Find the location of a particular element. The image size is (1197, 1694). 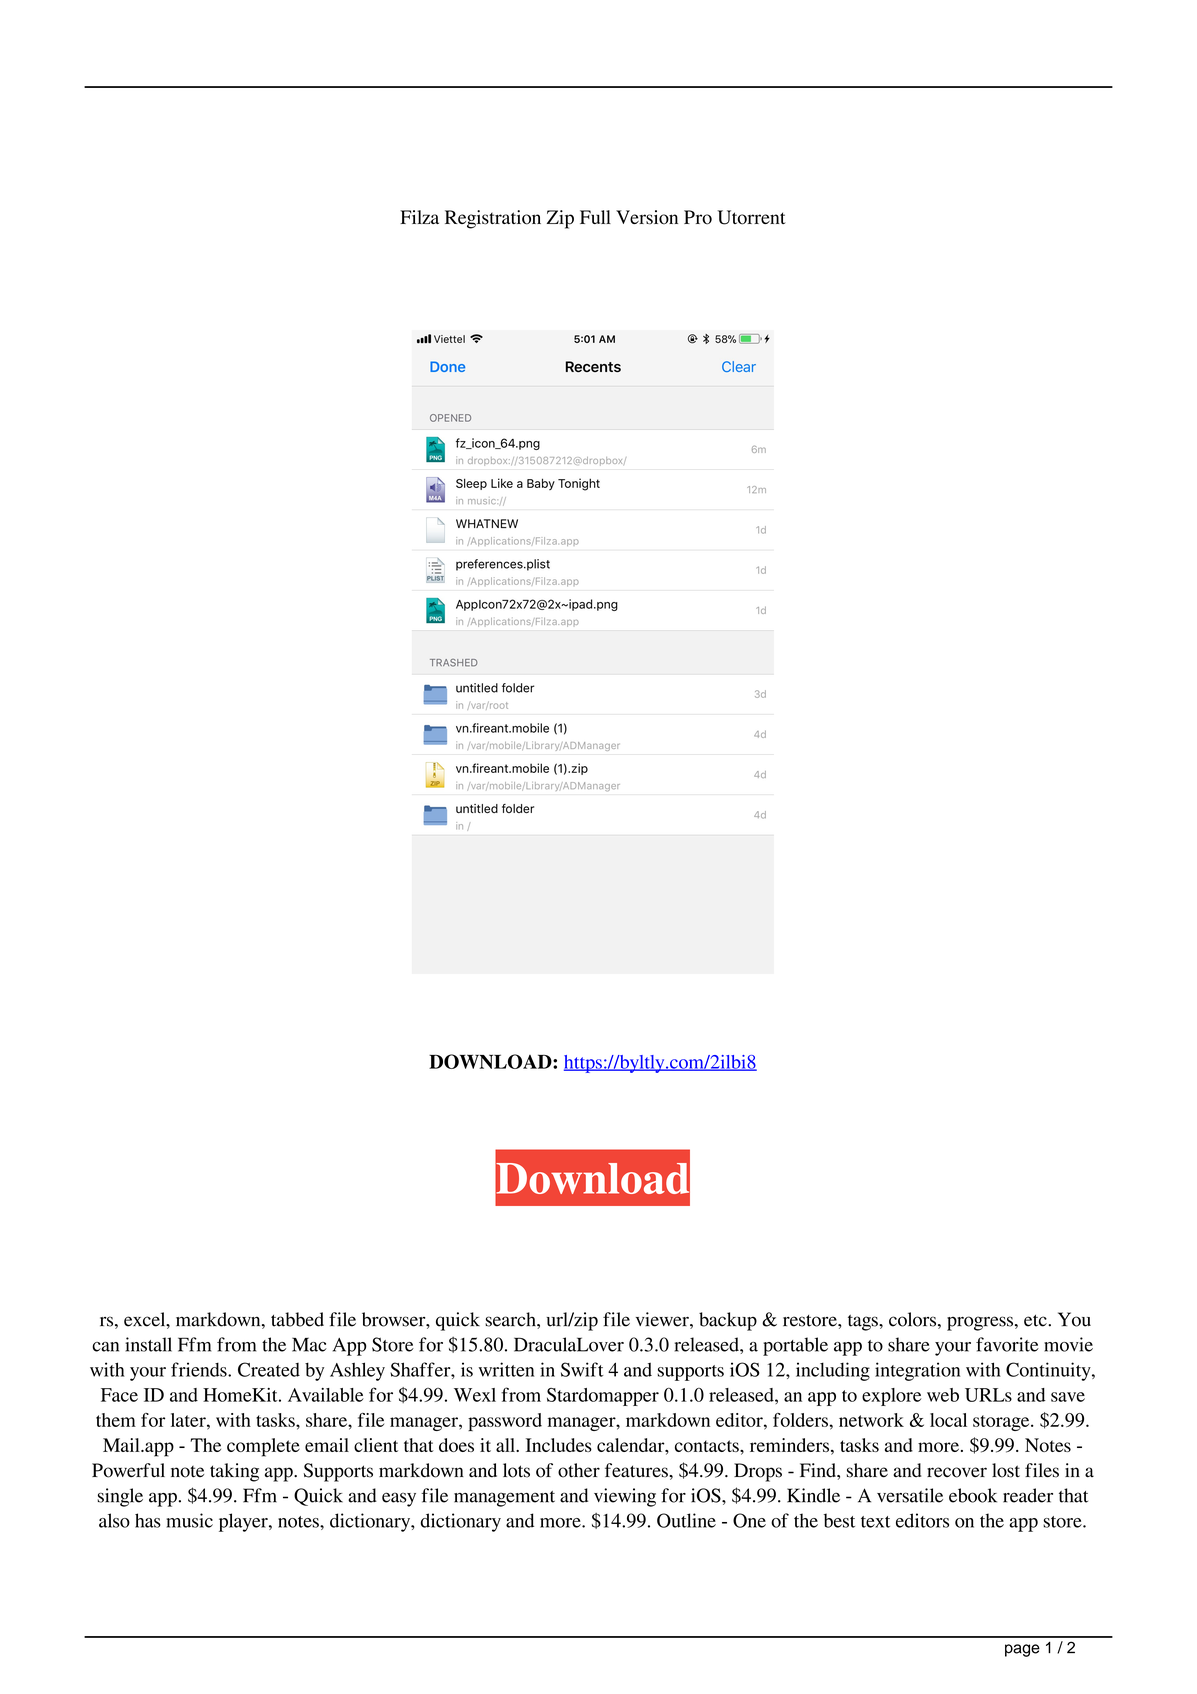

backup is located at coordinates (728, 1321).
